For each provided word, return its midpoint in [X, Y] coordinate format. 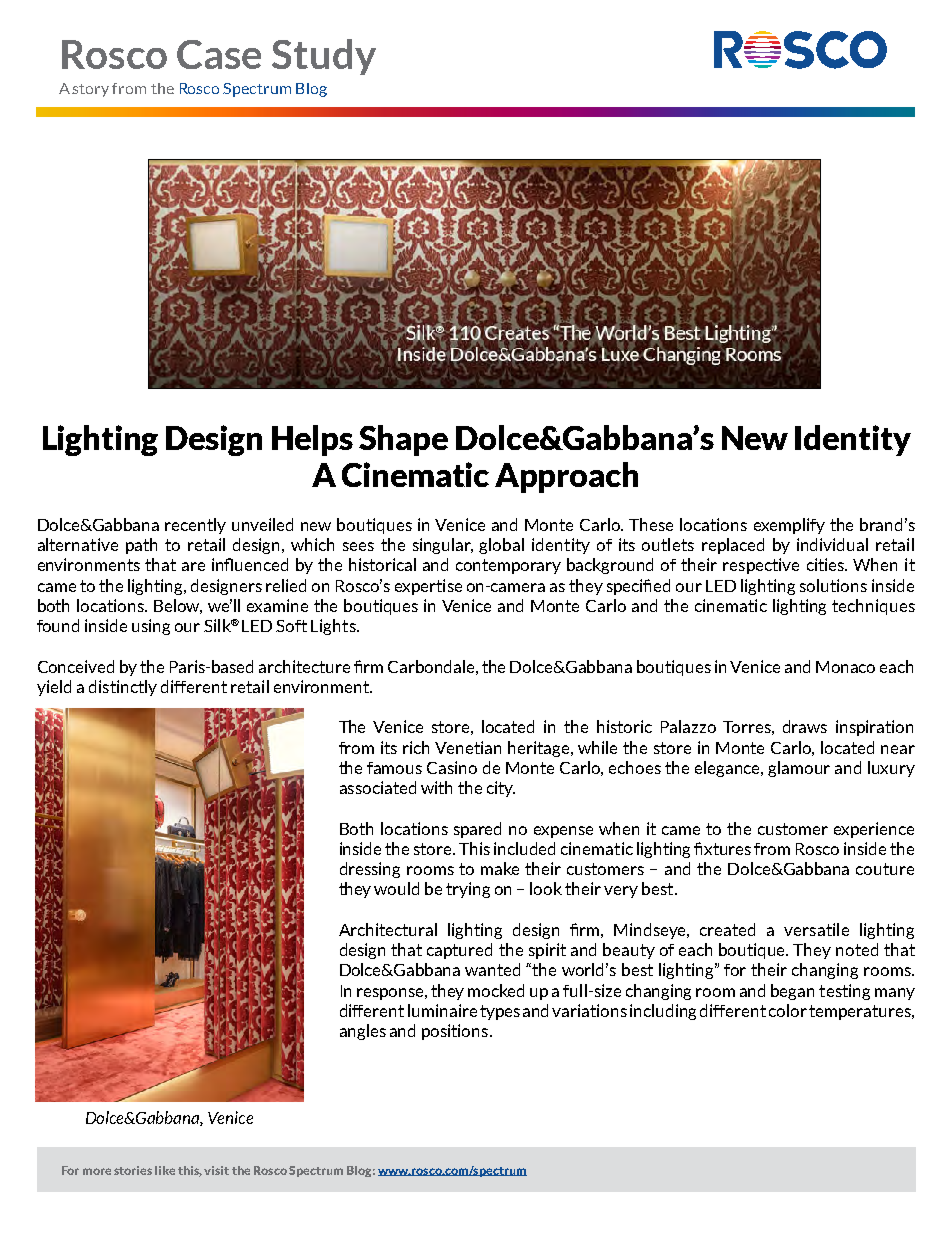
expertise [428, 587]
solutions [833, 585]
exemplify [789, 526]
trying [468, 890]
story [90, 90]
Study [324, 57]
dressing [370, 870]
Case [219, 54]
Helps [312, 440]
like [165, 1170]
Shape [403, 440]
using [151, 627]
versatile [816, 929]
